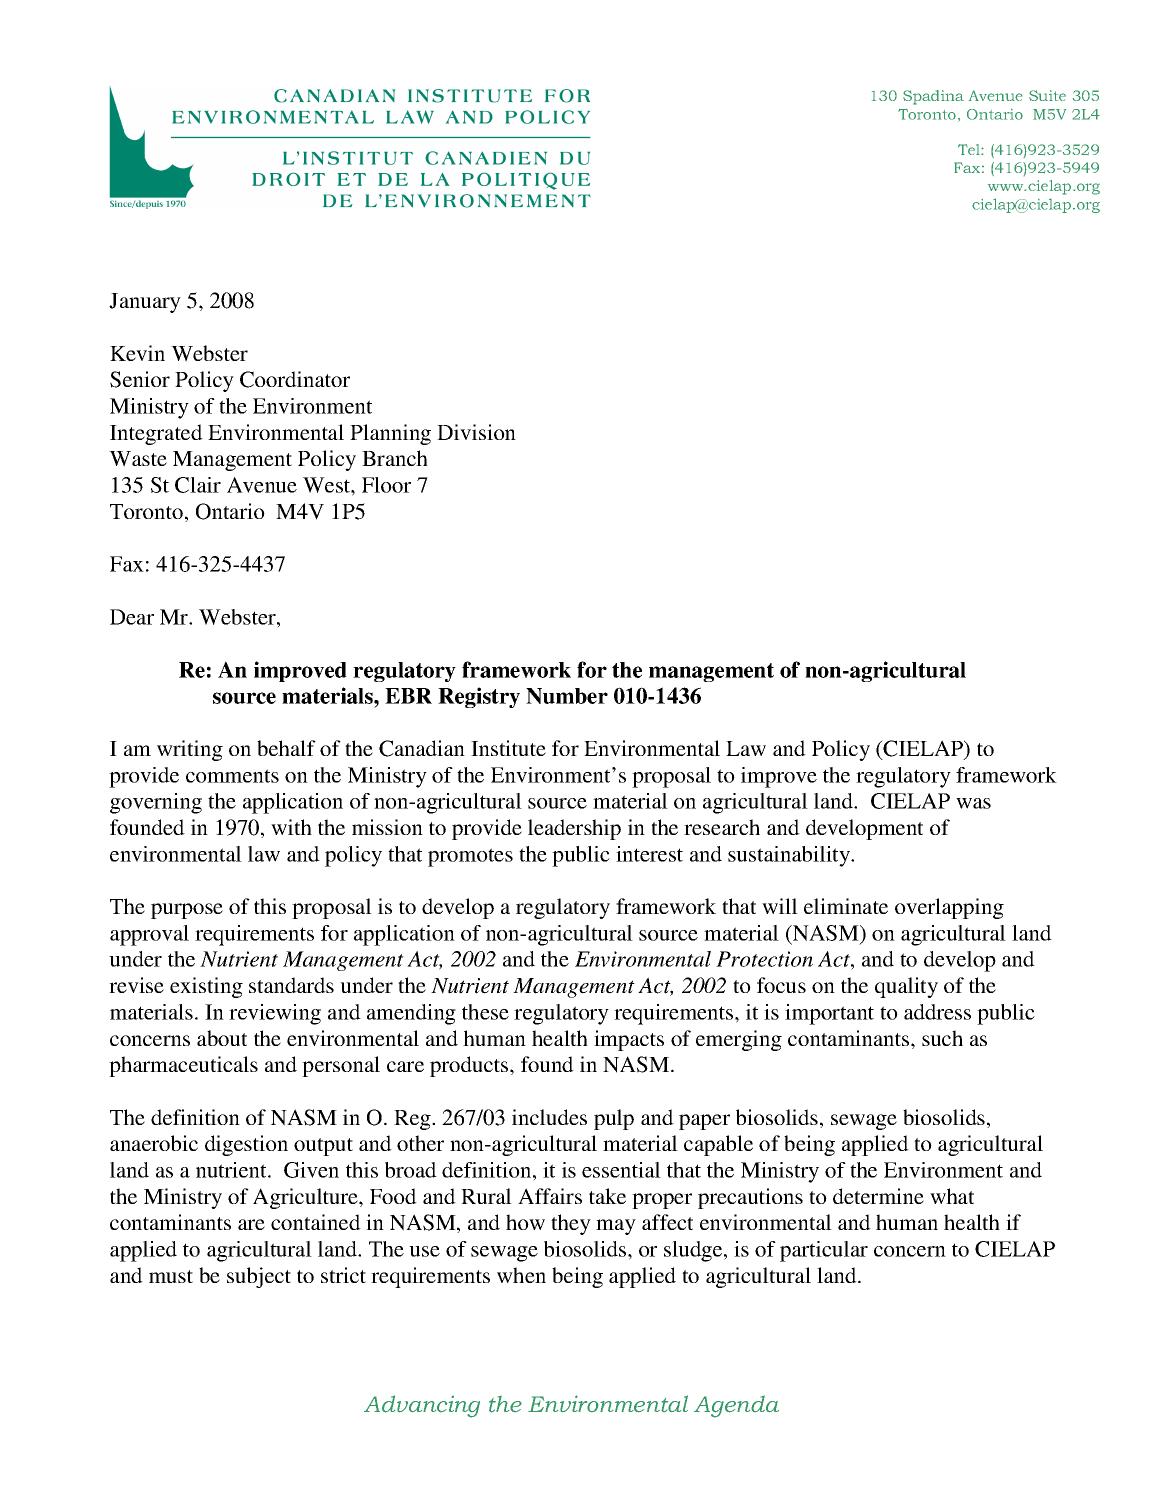  Describe the element at coordinates (232, 776) in the page. I see `comments` at that location.
